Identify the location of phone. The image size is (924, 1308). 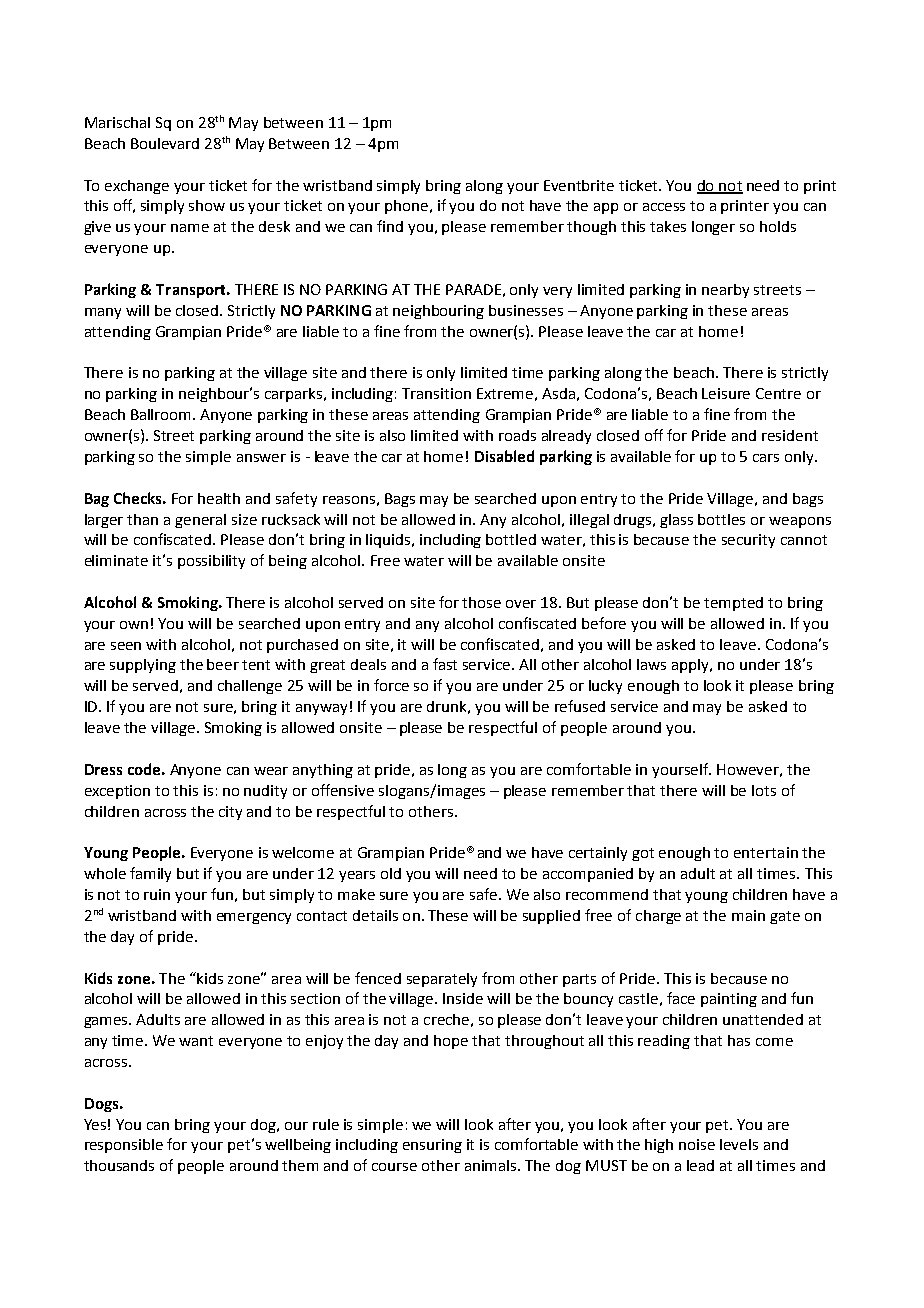
(408, 207).
